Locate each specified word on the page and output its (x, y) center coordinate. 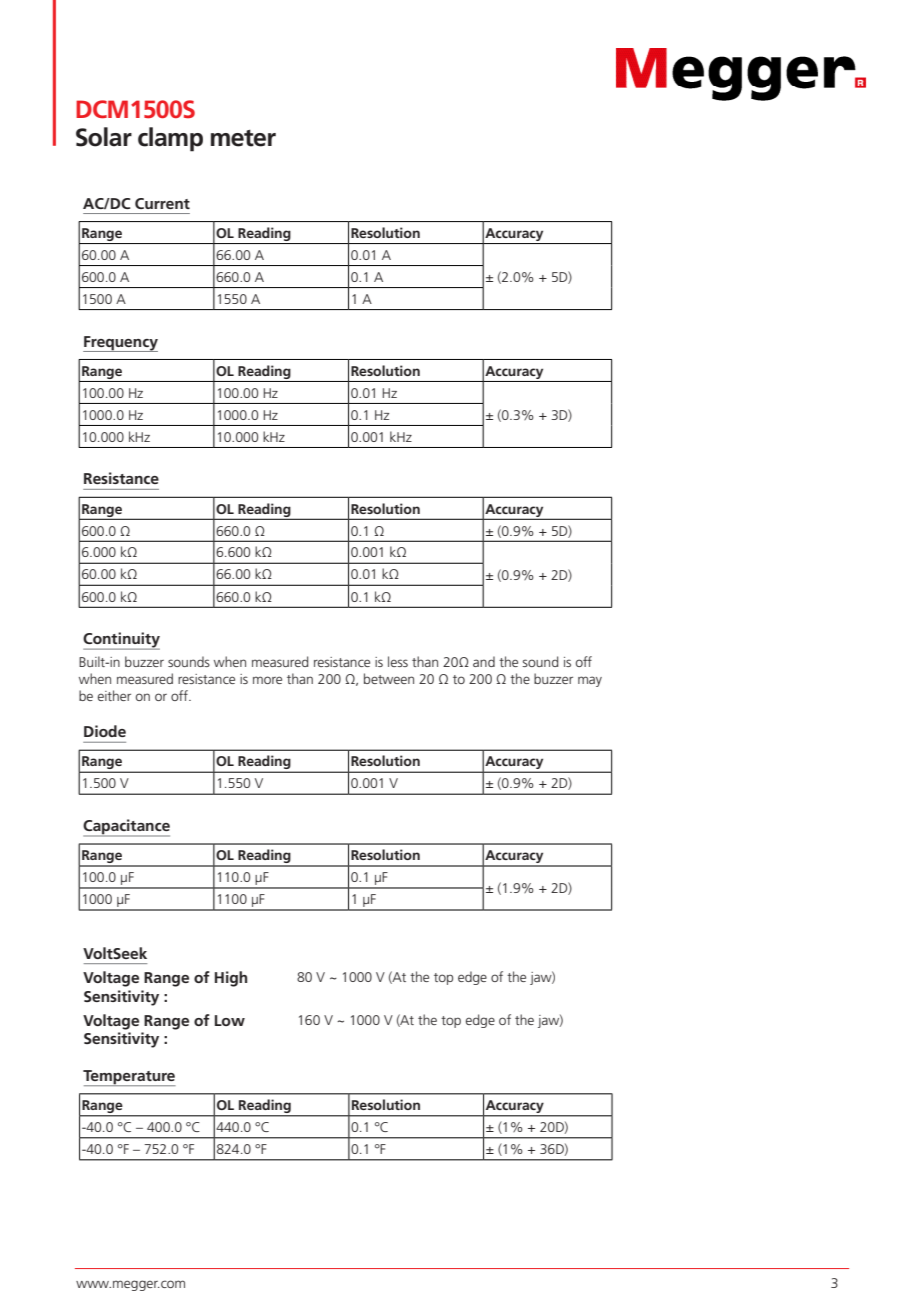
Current (162, 203)
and (484, 661)
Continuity (121, 641)
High (231, 979)
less (398, 661)
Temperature (129, 1078)
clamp (170, 139)
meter (243, 138)
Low (230, 1020)
